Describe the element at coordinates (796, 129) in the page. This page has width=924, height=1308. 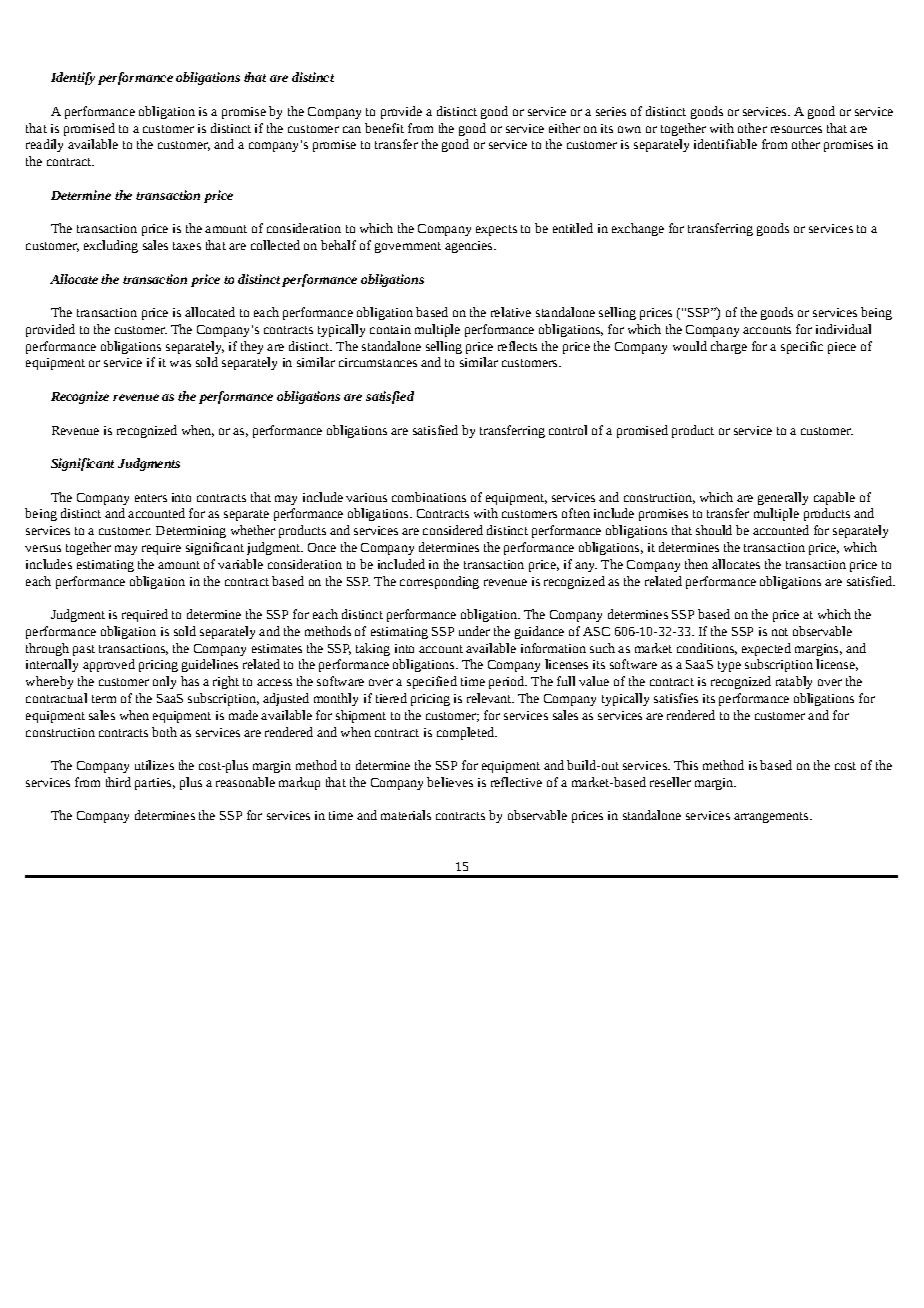
I see `resources` at that location.
